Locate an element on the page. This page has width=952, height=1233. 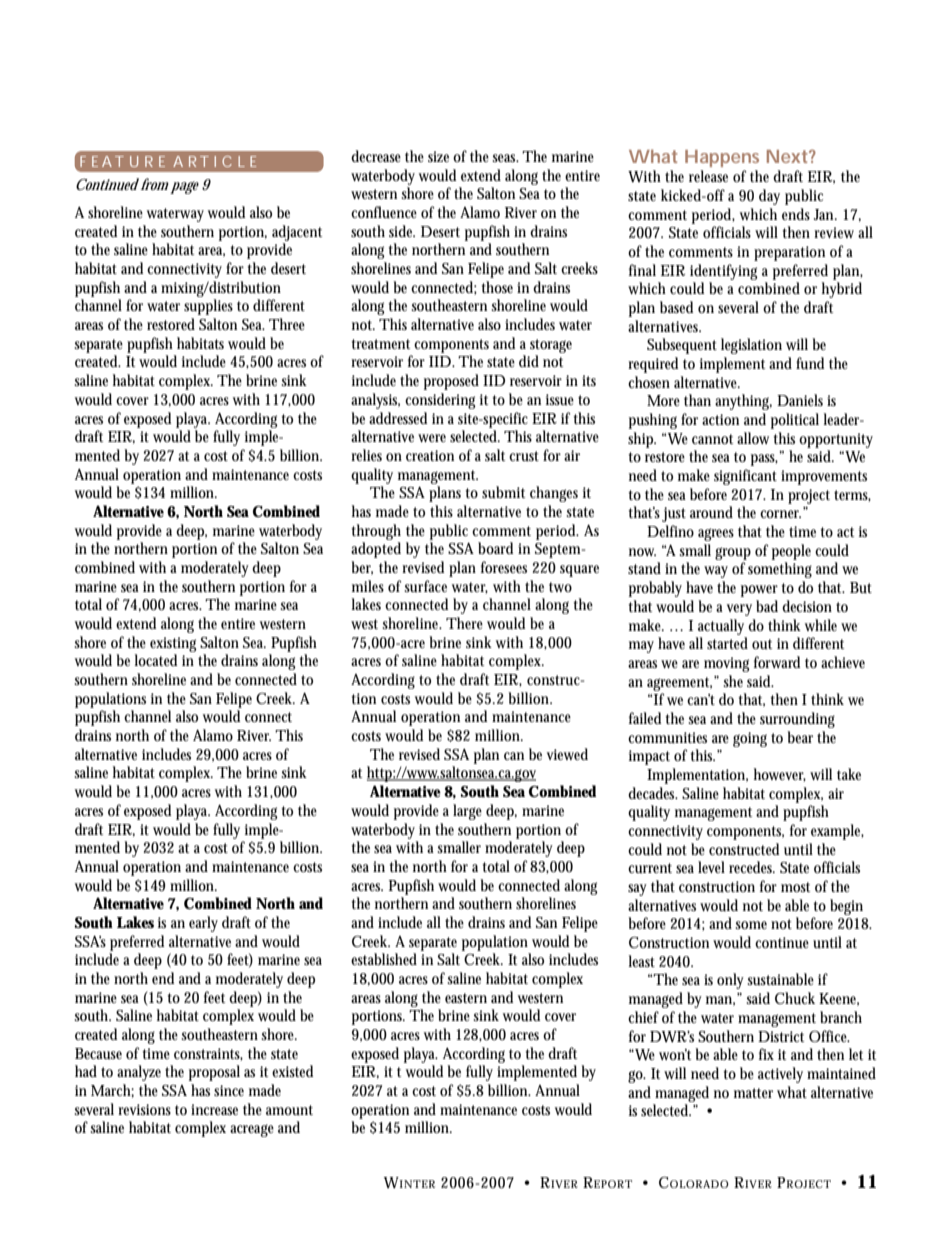
proposed is located at coordinates (451, 382).
